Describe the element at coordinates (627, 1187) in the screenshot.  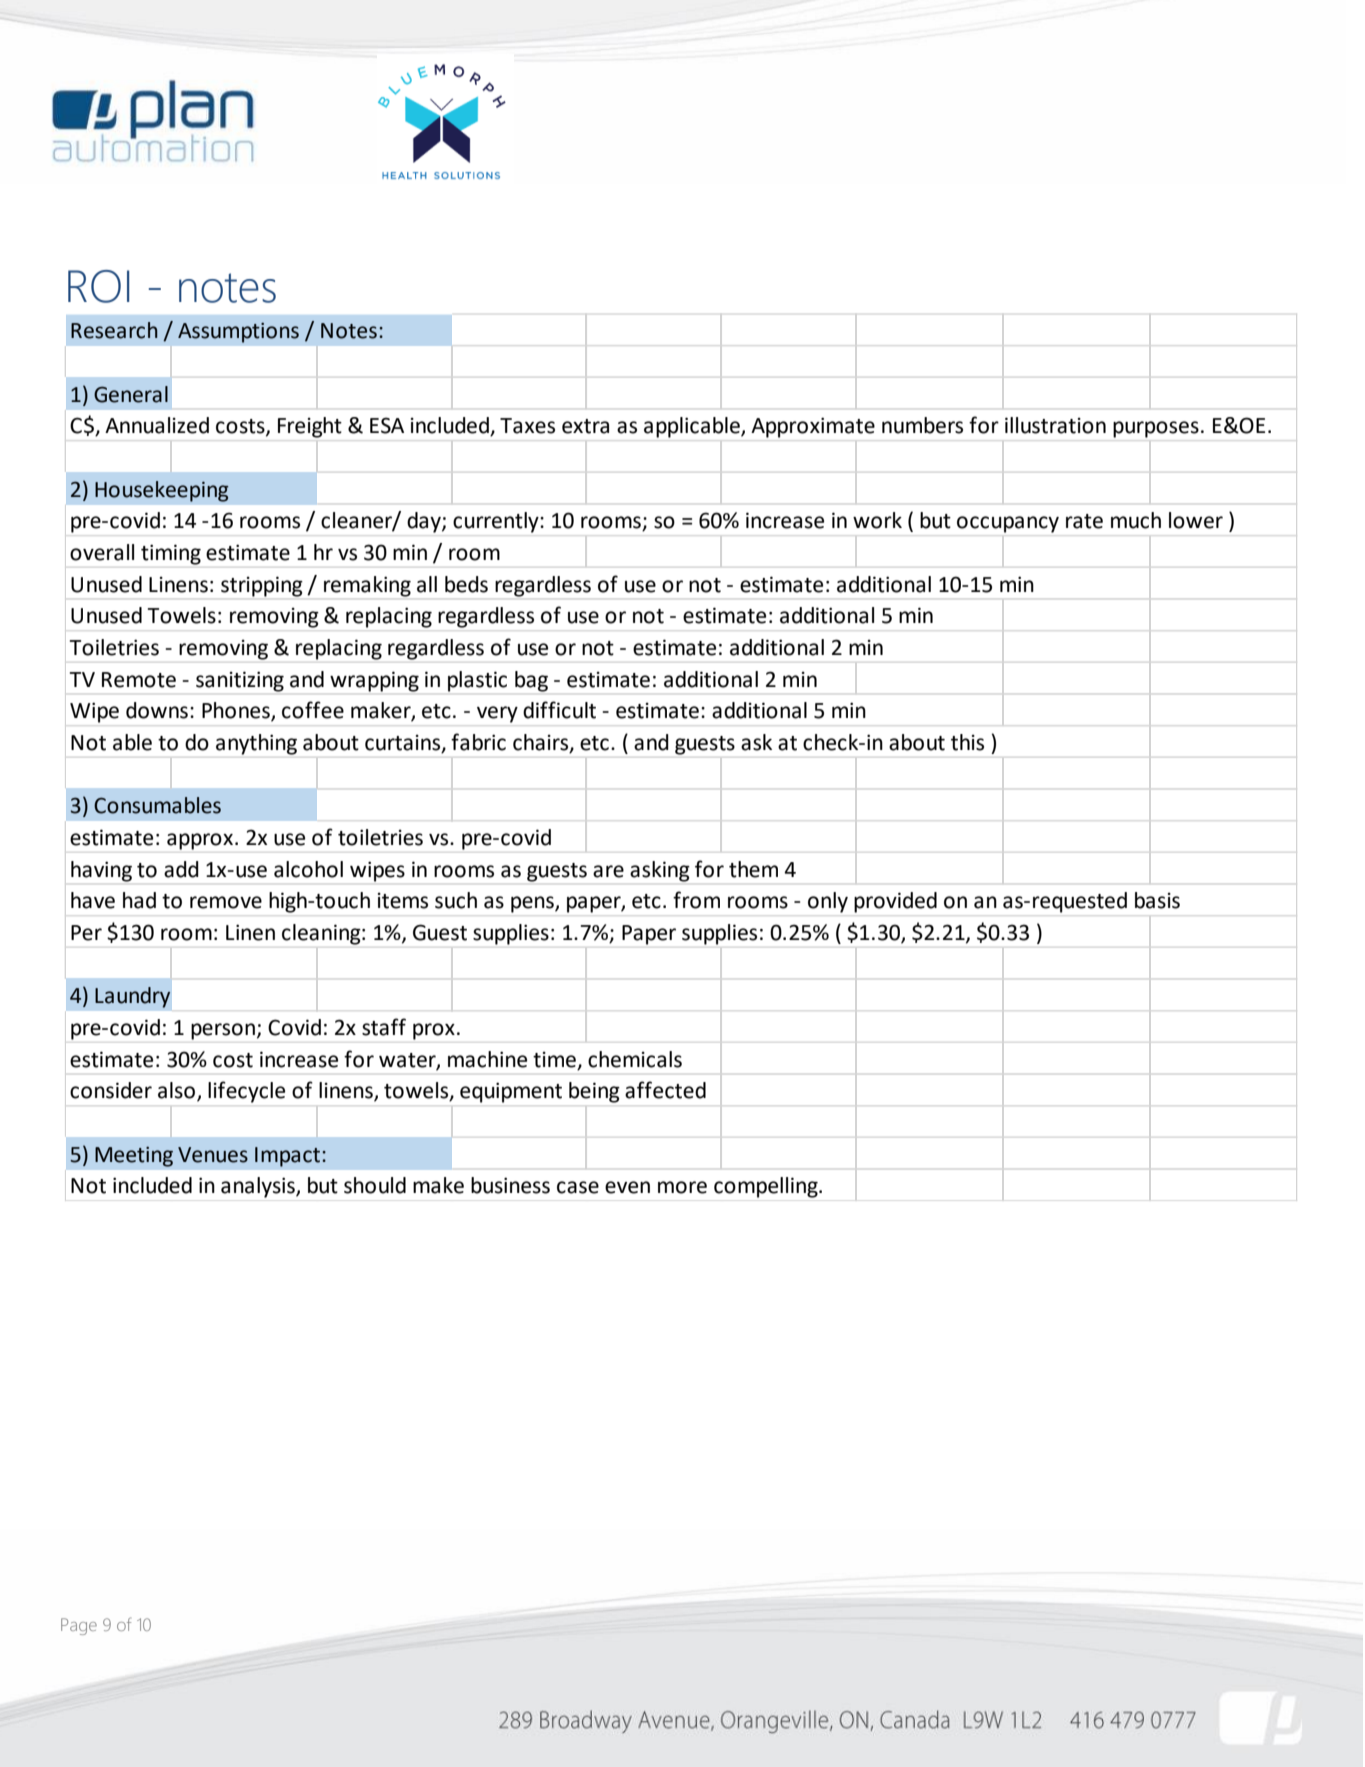
I see `even` at that location.
